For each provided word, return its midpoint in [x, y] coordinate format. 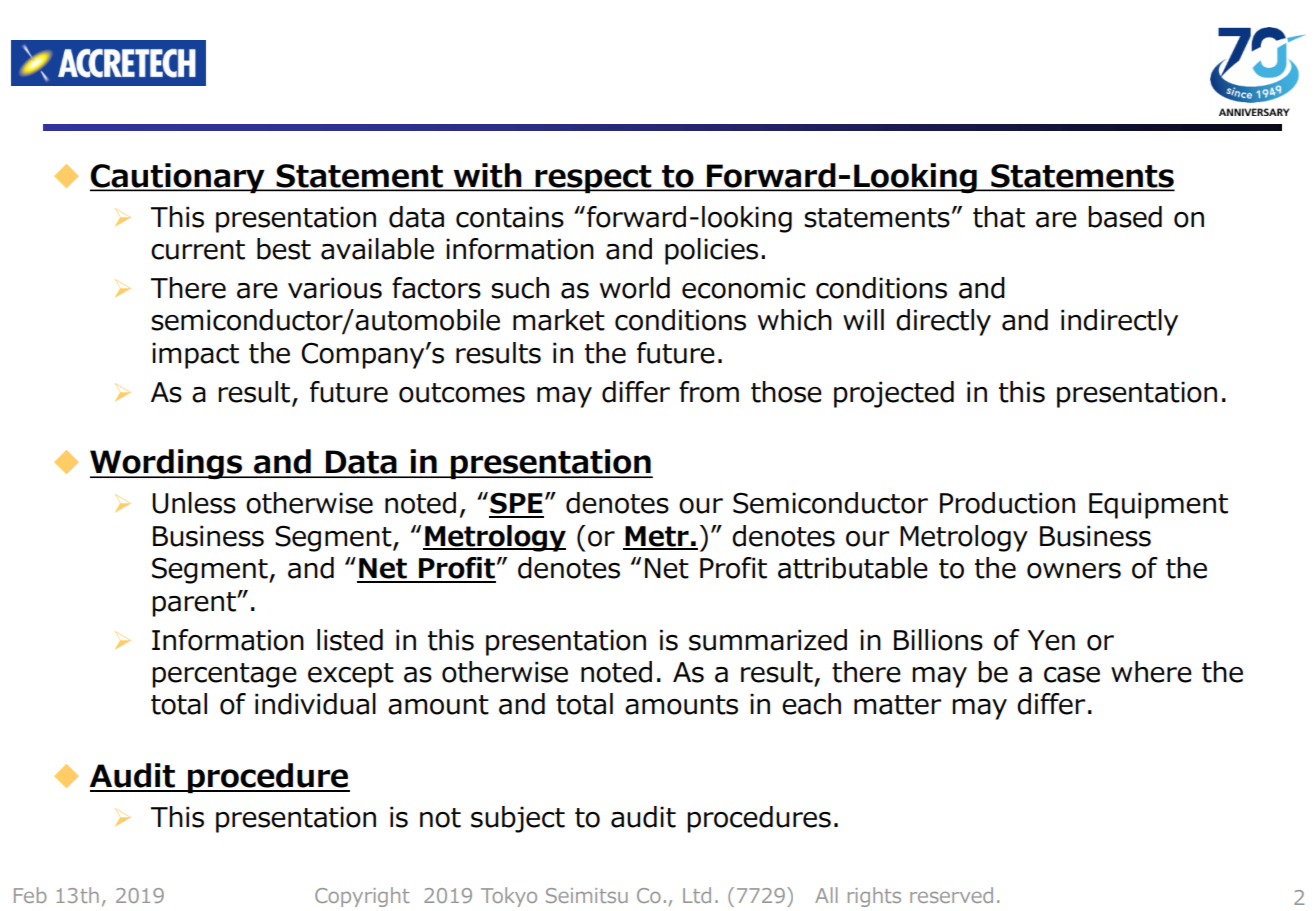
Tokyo [509, 897]
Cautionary [178, 178]
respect [593, 179]
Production [1007, 503]
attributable [853, 568]
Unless [194, 503]
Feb [30, 895]
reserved [951, 895]
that [999, 217]
